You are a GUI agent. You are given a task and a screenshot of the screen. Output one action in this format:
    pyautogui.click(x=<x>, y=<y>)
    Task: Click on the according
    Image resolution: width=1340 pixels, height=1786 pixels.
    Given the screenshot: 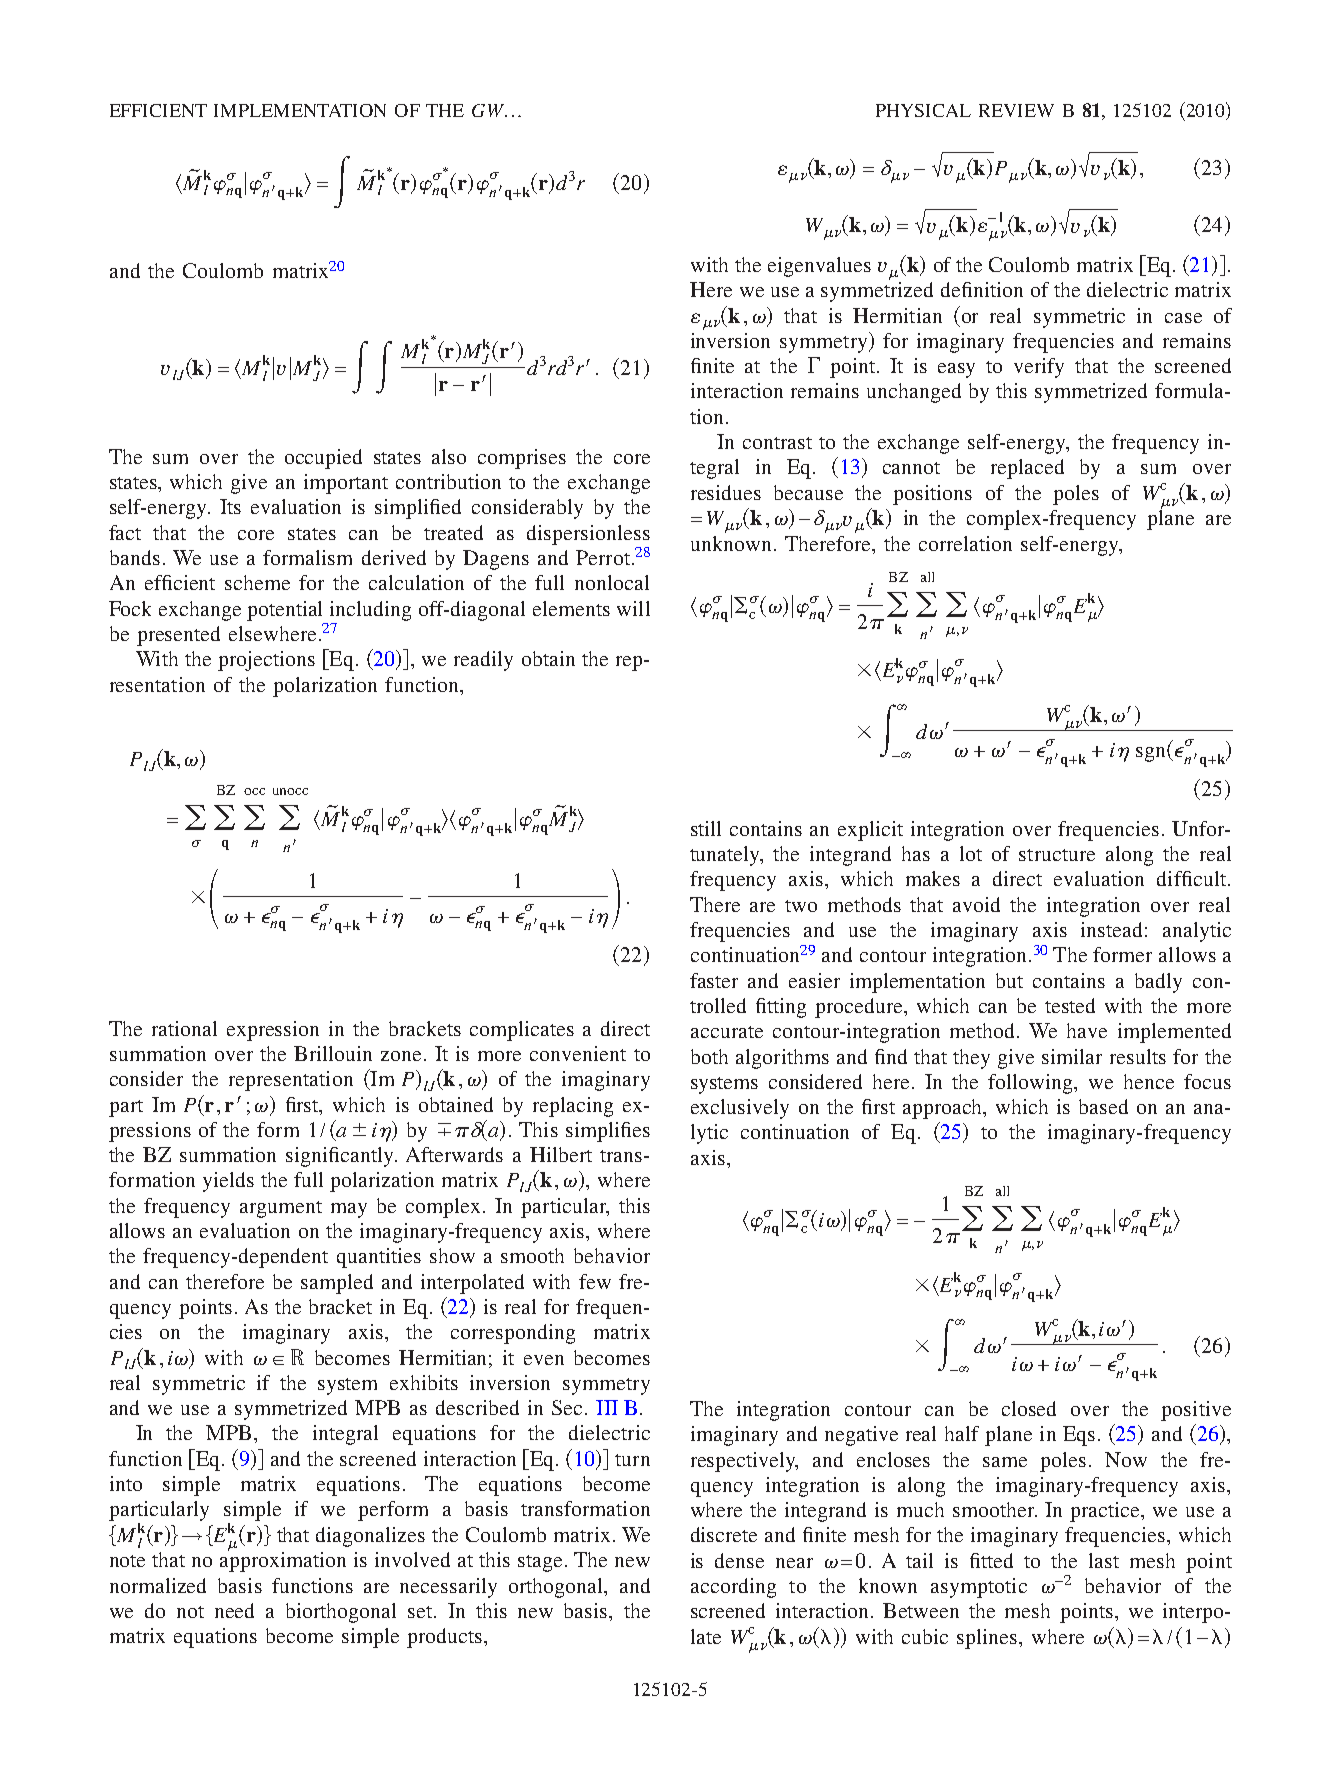 What is the action you would take?
    pyautogui.click(x=733, y=1588)
